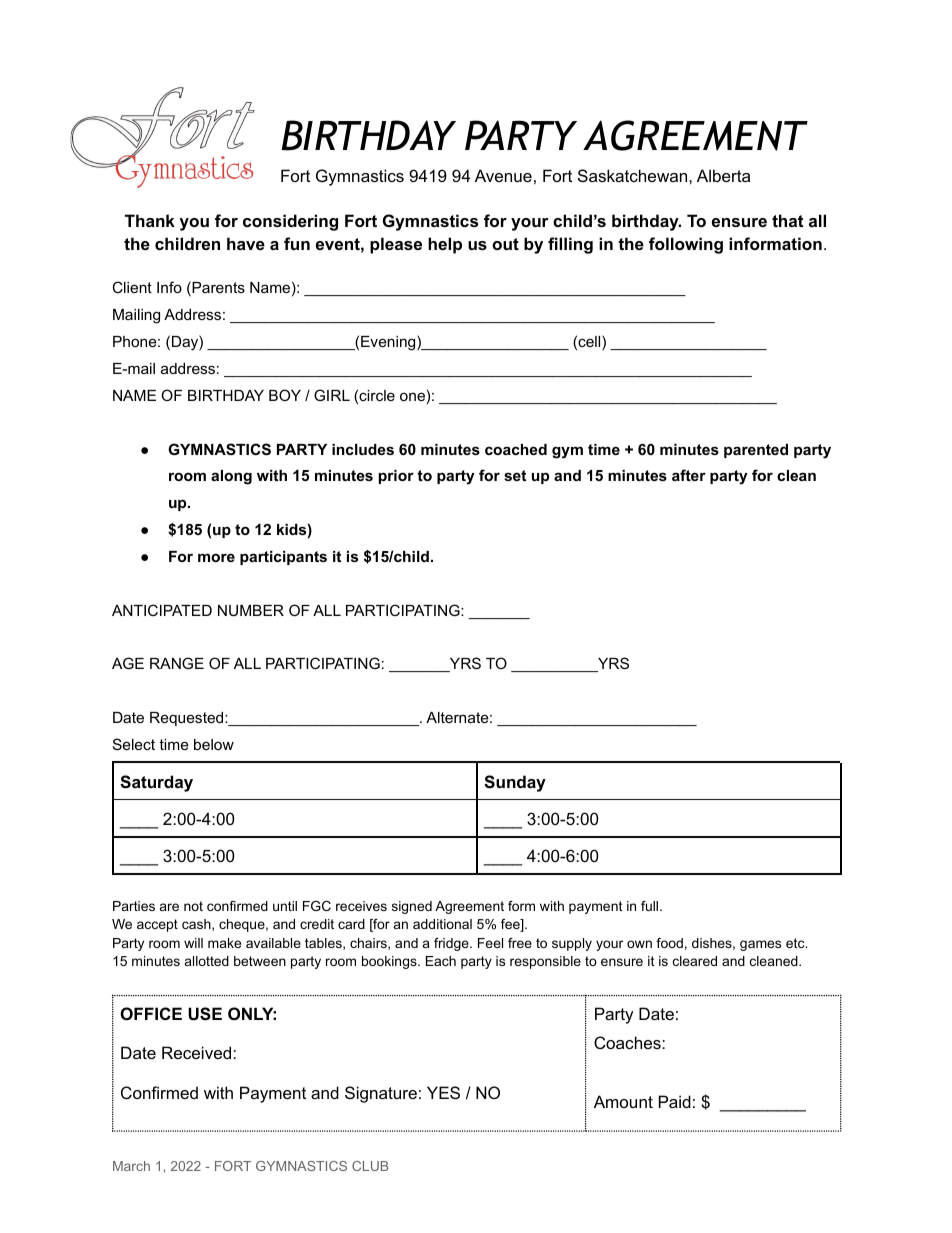 This image has height=1233, width=952. What do you see at coordinates (231, 477) in the image?
I see `along` at bounding box center [231, 477].
